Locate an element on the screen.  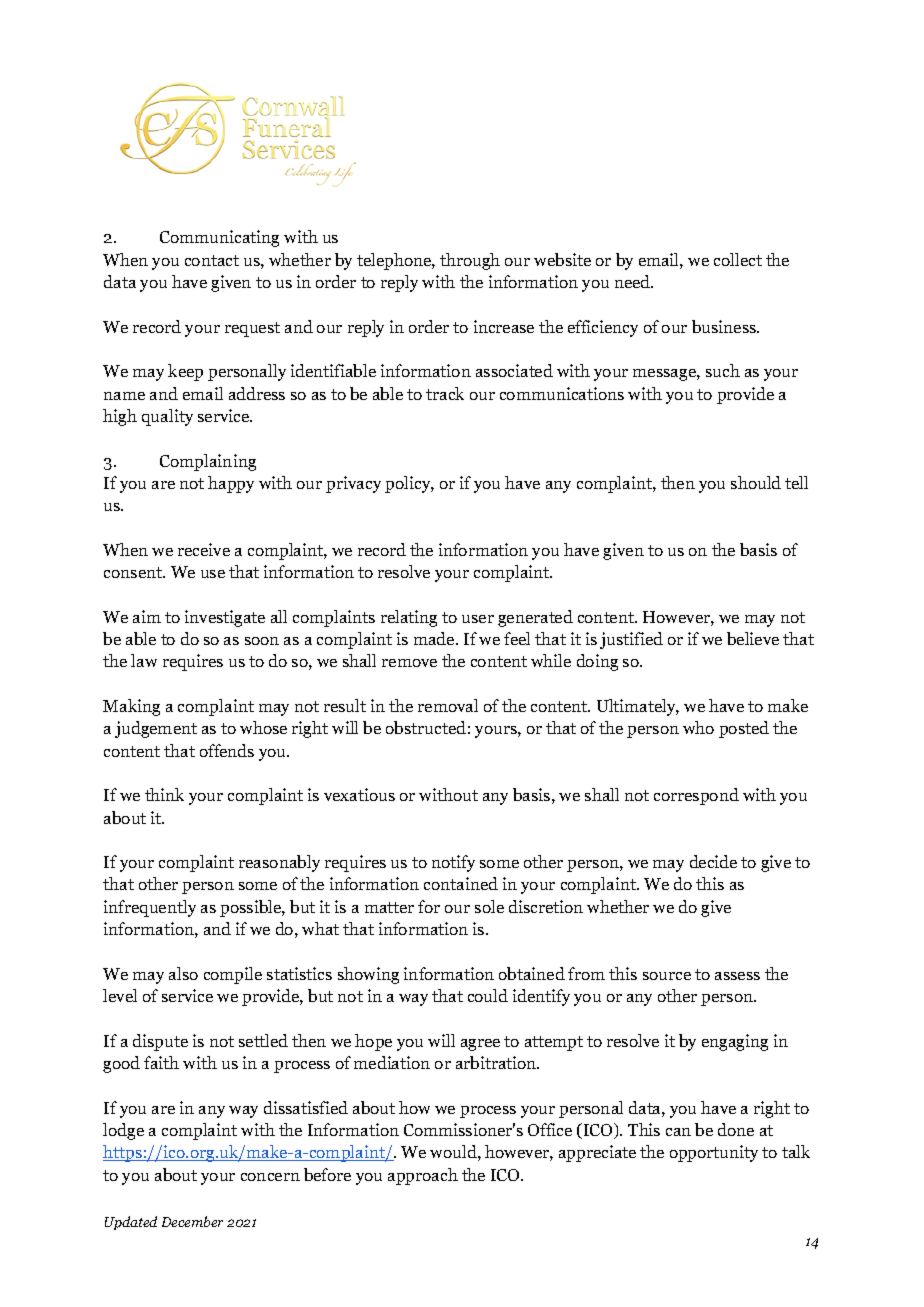
privacy is located at coordinates (353, 484).
